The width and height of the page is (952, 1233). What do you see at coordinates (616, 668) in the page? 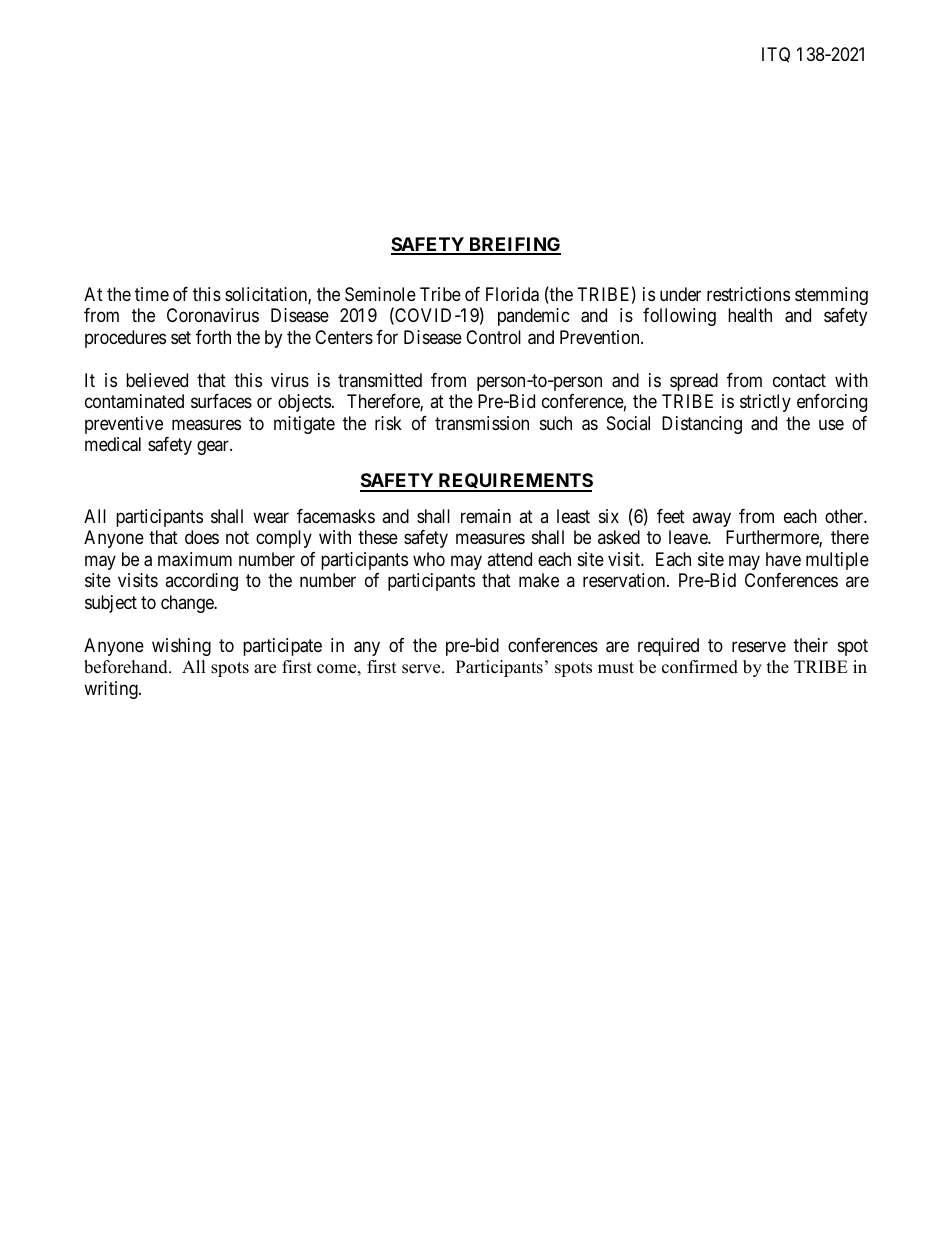
I see `must` at bounding box center [616, 668].
